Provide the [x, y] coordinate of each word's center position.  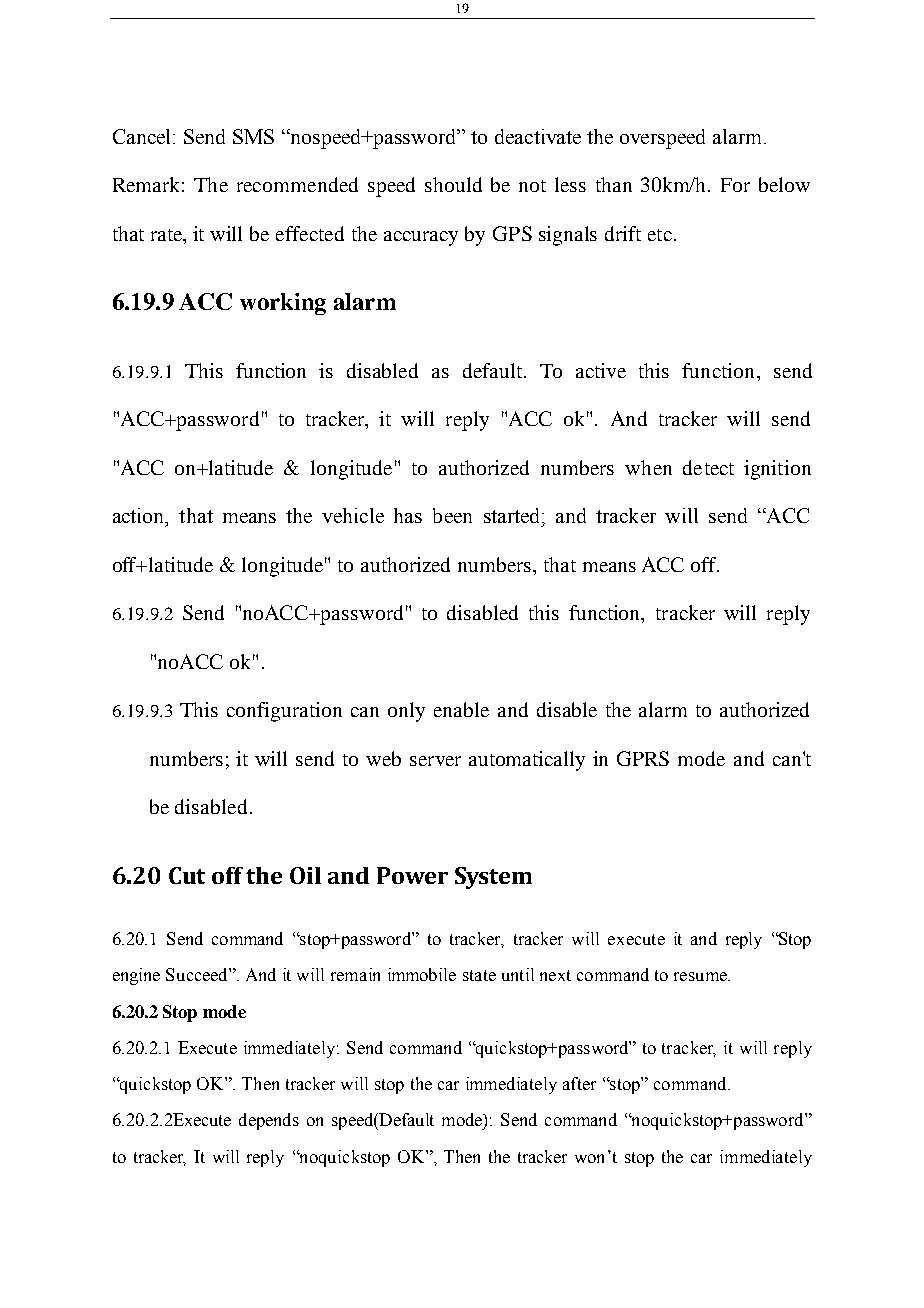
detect [708, 467]
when [648, 467]
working [283, 304]
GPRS [643, 758]
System [493, 878]
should [453, 184]
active [601, 370]
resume [701, 976]
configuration [284, 712]
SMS [253, 136]
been [452, 515]
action [140, 517]
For [735, 185]
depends [269, 1121]
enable [461, 709]
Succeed [198, 974]
